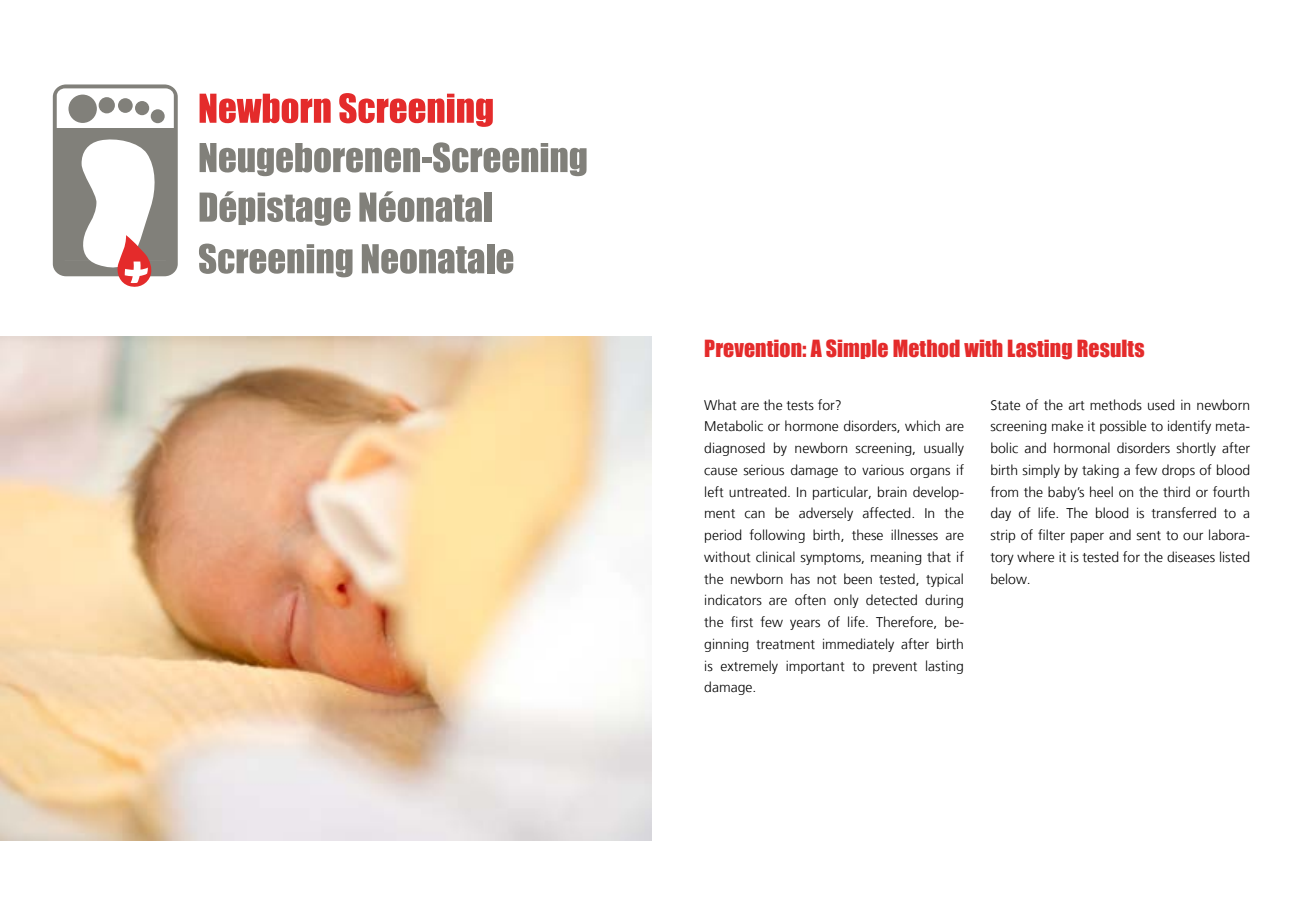 The width and height of the page is (1303, 924). What do you see at coordinates (857, 349) in the page?
I see `Simple` at bounding box center [857, 349].
